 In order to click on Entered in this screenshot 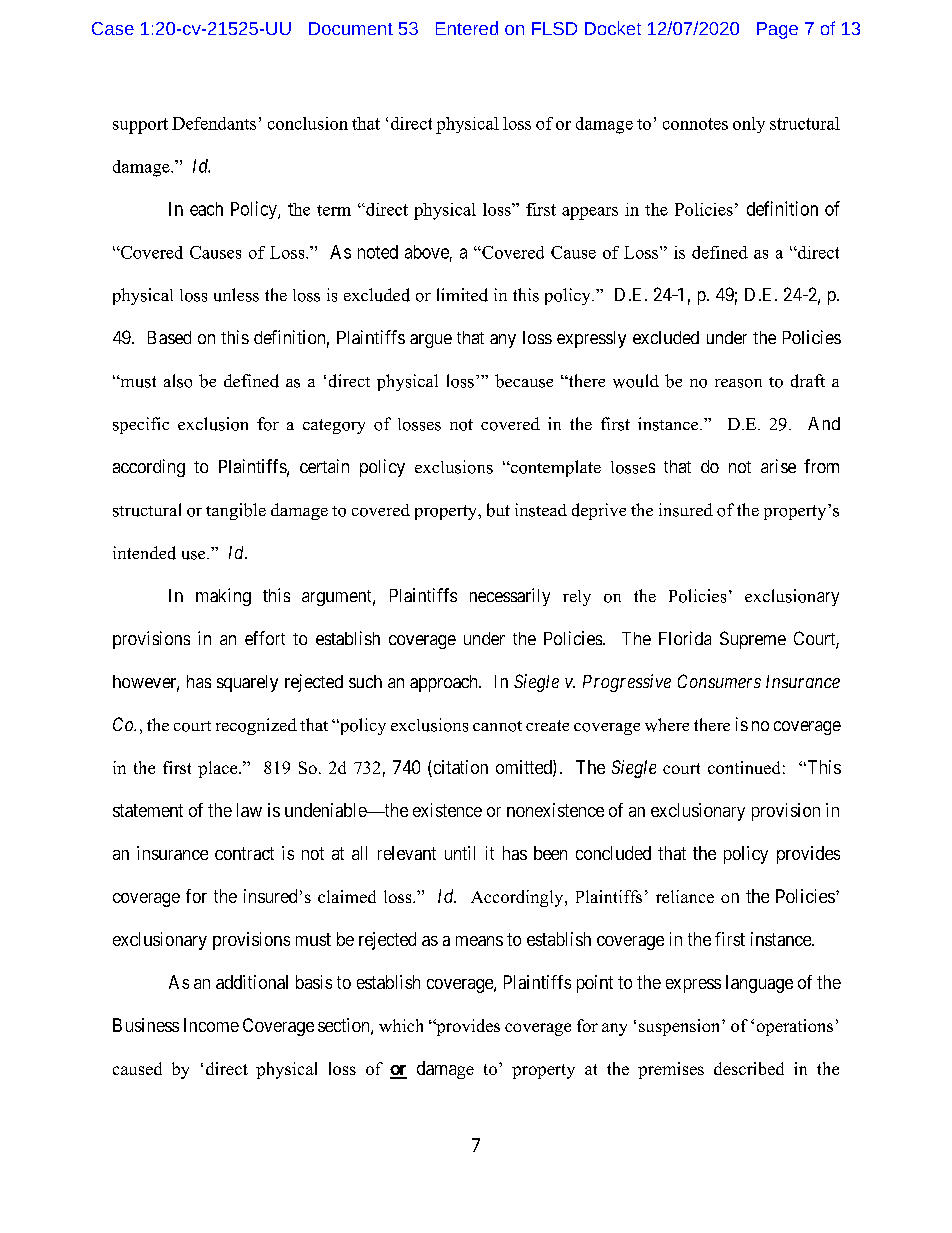, I will do `click(467, 28)`.
